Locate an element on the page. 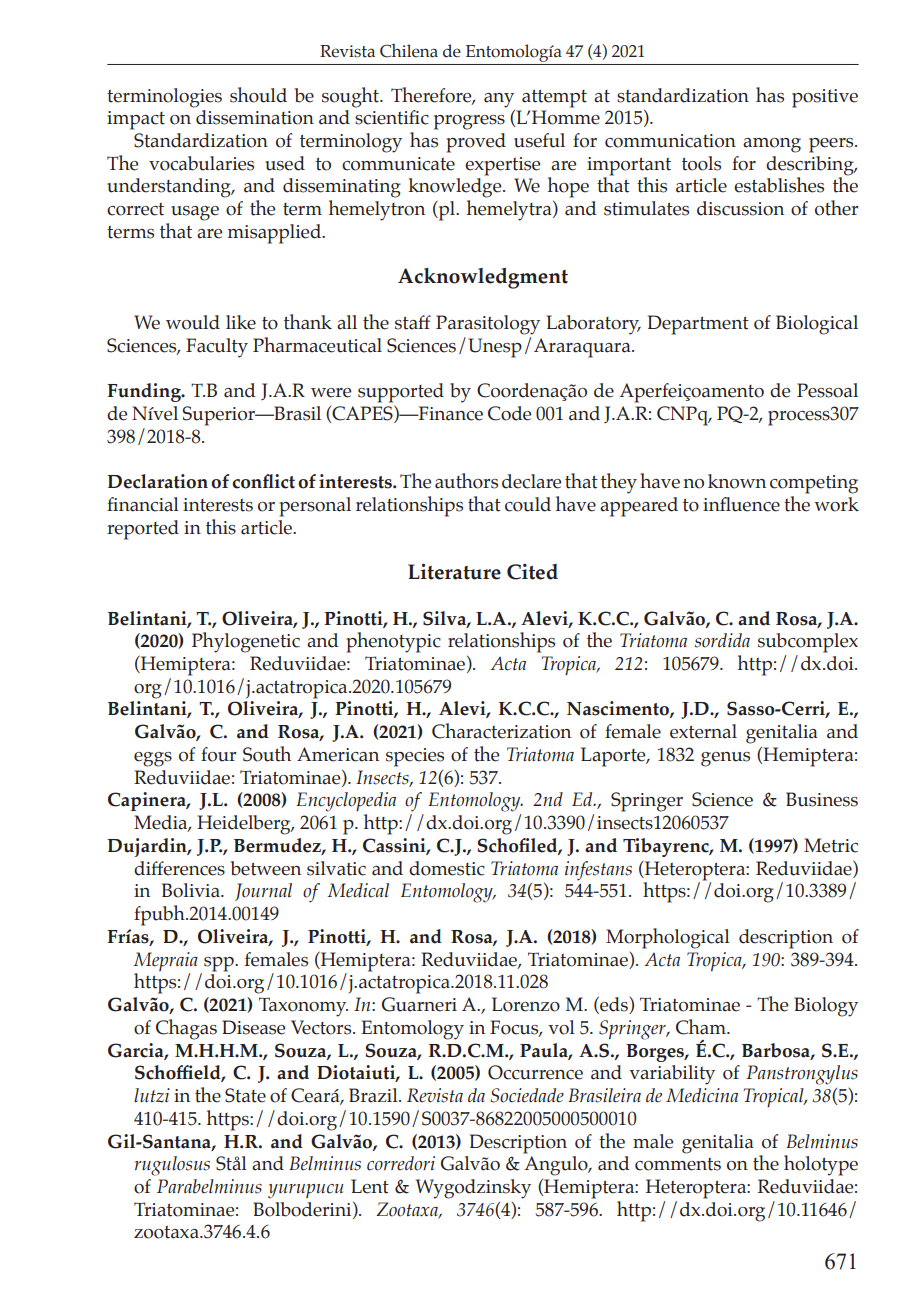 Image resolution: width=923 pixels, height=1316 pixels. phenotypic is located at coordinates (393, 642).
